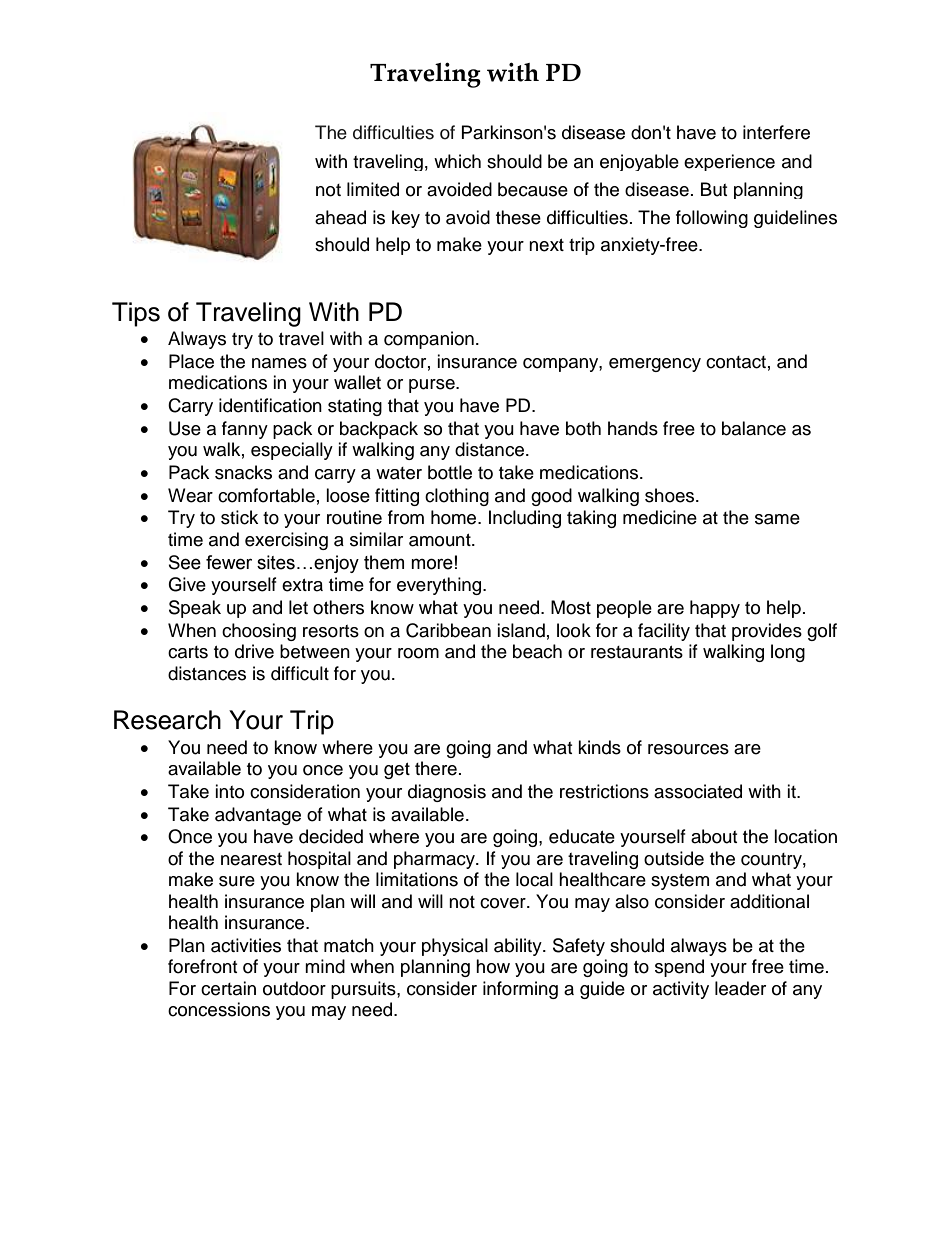  Describe the element at coordinates (229, 562) in the image. I see `fewer` at that location.
